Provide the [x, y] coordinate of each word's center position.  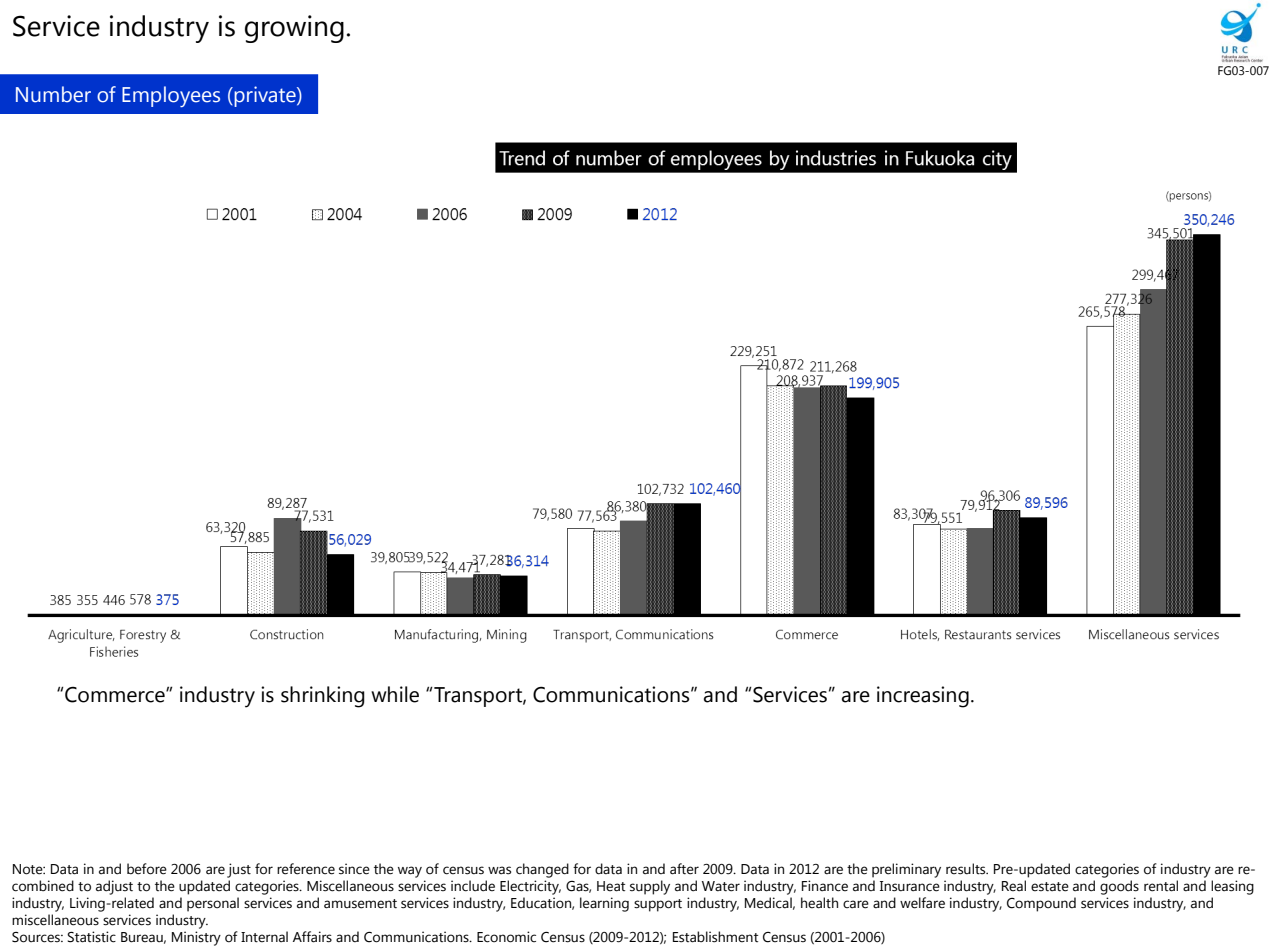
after [684, 869]
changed [542, 870]
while [395, 694]
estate [1050, 887]
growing [294, 29]
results [967, 869]
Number [53, 94]
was [499, 870]
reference [306, 869]
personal [213, 904]
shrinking [323, 697]
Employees [171, 96]
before [147, 869]
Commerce [115, 695]
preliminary [906, 870]
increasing [923, 697]
